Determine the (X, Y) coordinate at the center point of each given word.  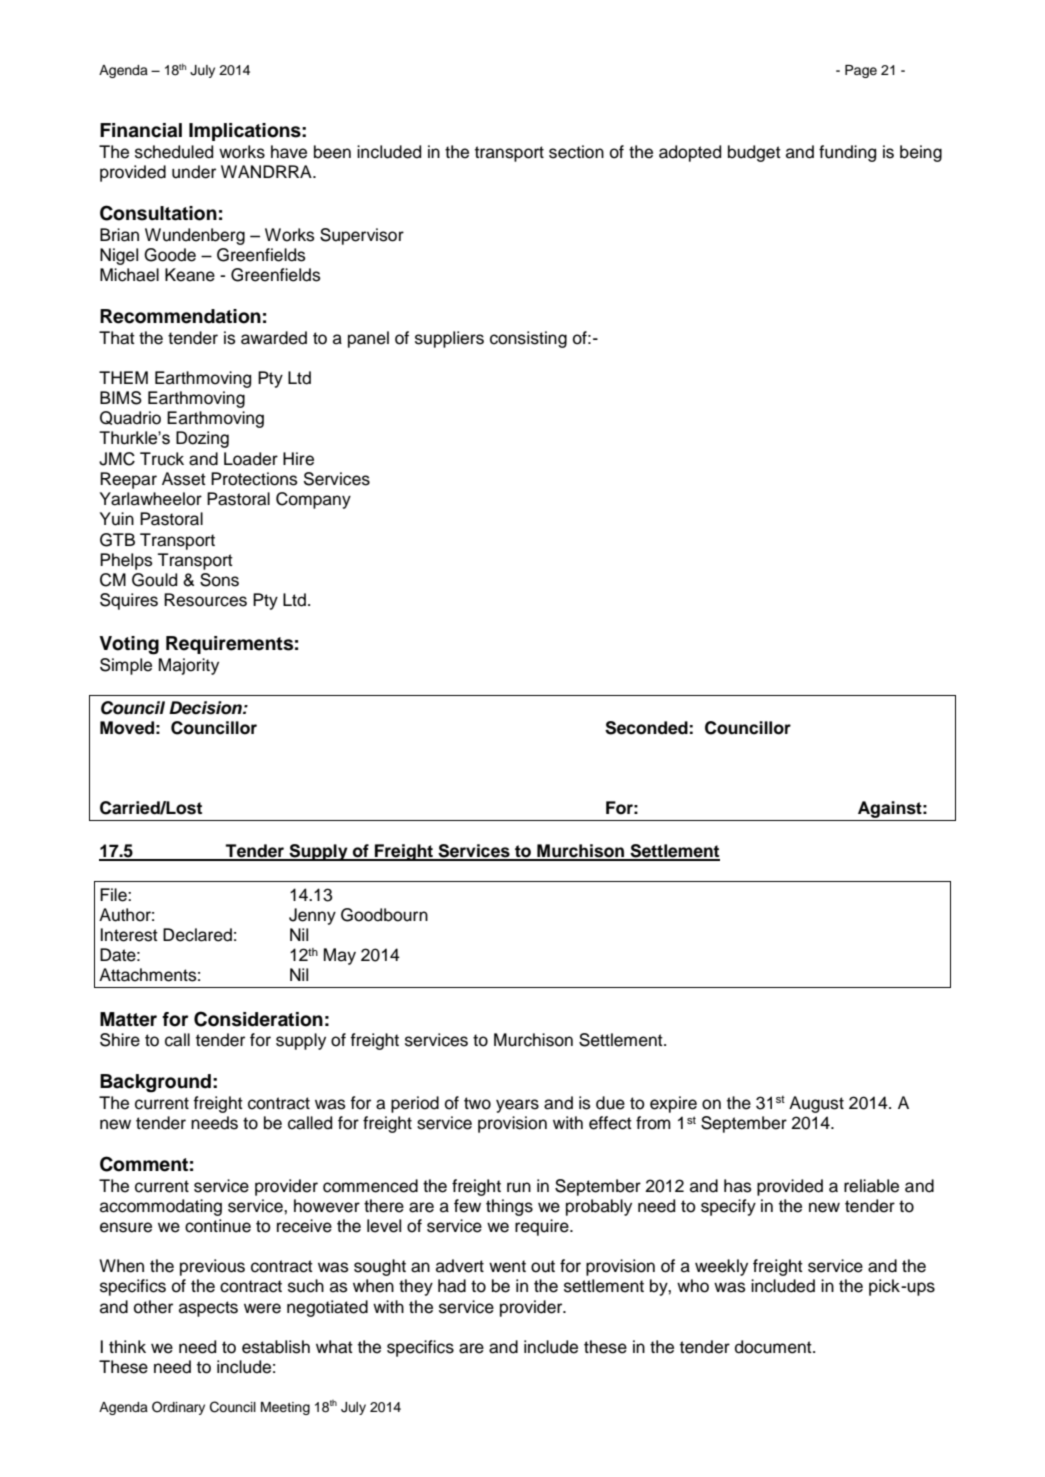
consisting (528, 339)
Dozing (202, 439)
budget (754, 153)
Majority (189, 666)
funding (847, 153)
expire (673, 1104)
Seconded (646, 728)
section (576, 152)
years (517, 1106)
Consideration (258, 1019)
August (816, 1104)
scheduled (174, 152)
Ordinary (178, 1408)
